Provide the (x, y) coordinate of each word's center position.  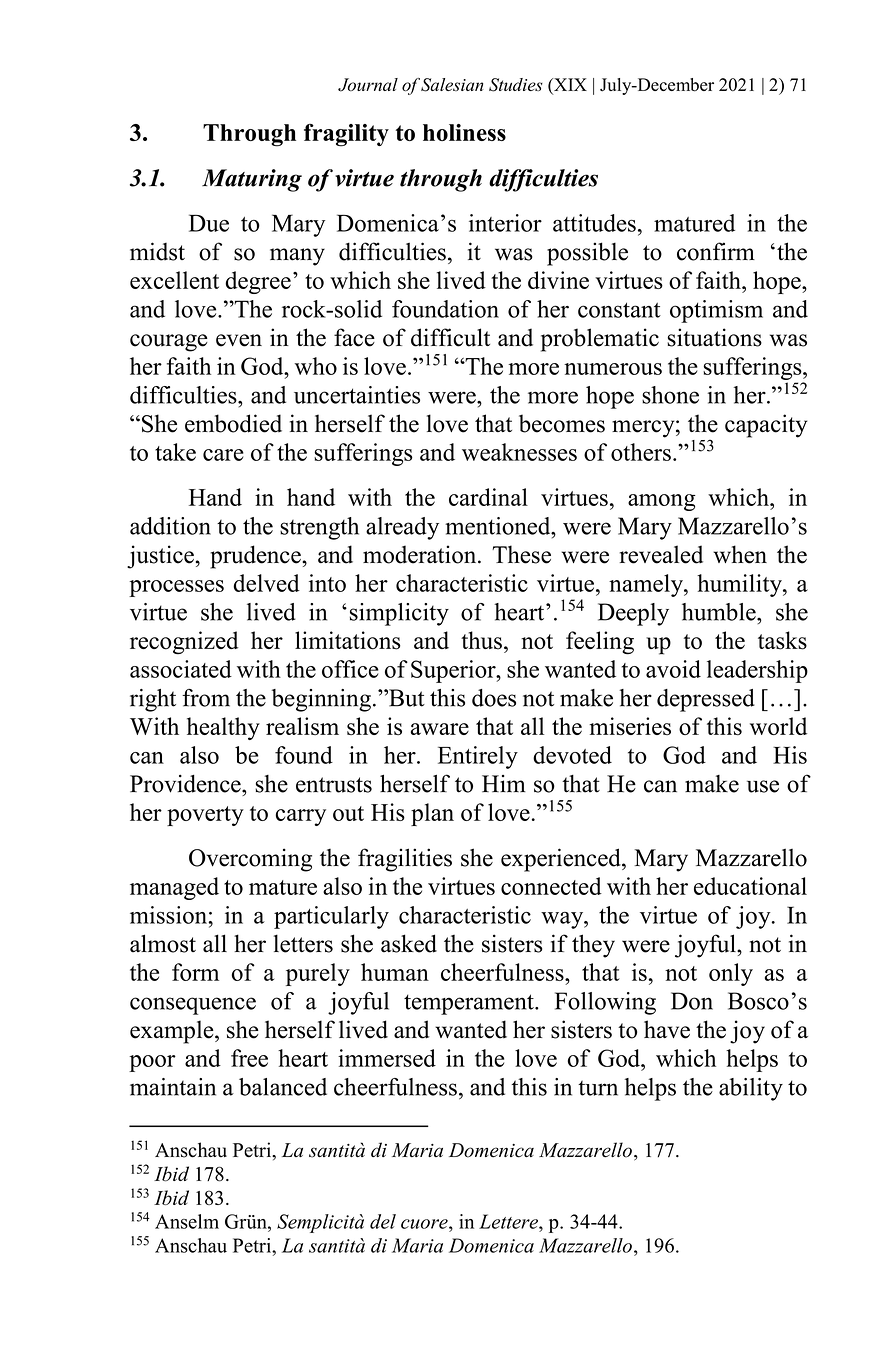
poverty (205, 816)
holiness (464, 132)
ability (751, 1089)
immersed (387, 1058)
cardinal (488, 497)
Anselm (187, 1221)
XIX (569, 84)
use (763, 786)
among (662, 502)
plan (432, 814)
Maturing (252, 180)
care (223, 455)
